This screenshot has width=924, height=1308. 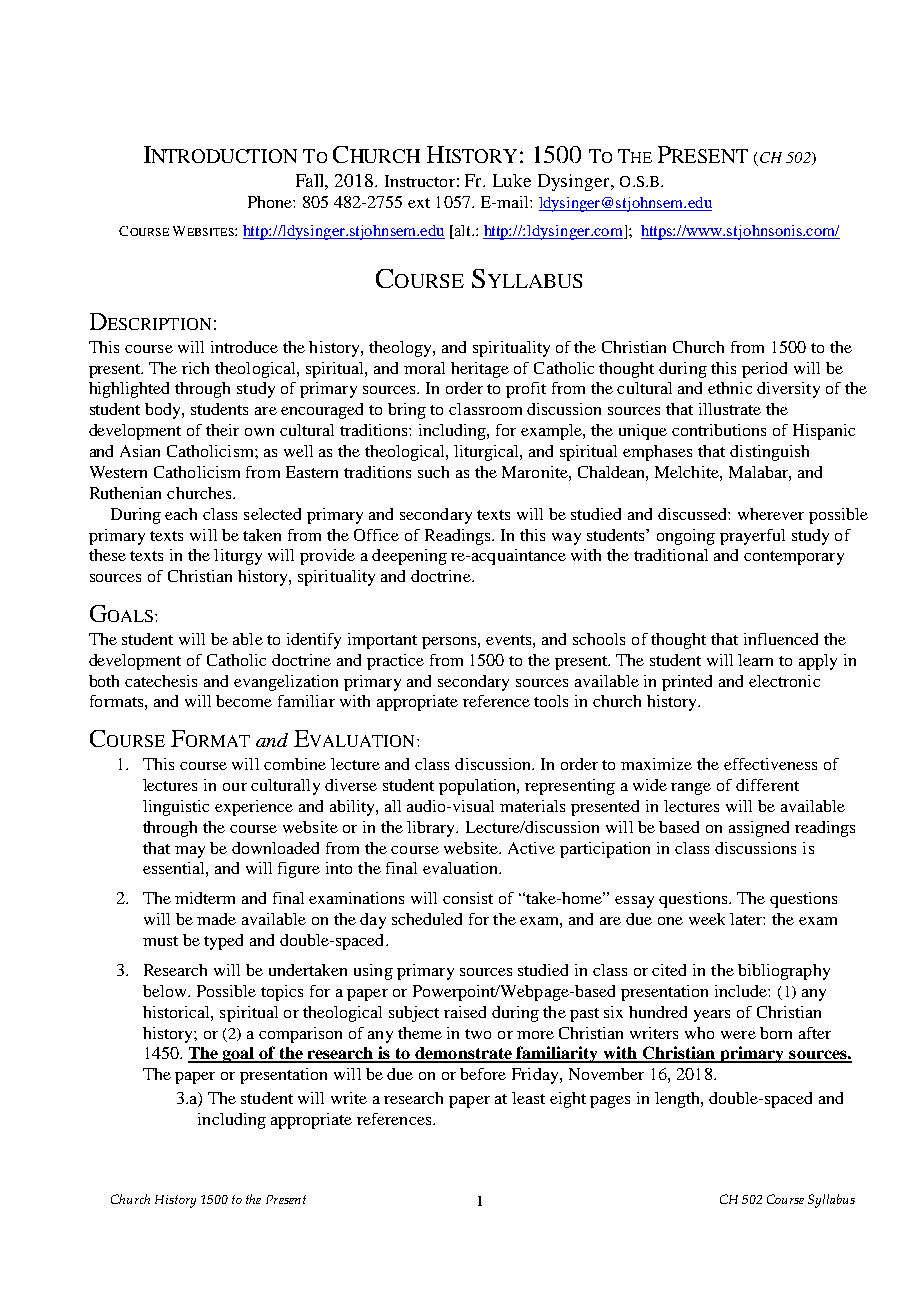 What do you see at coordinates (244, 347) in the screenshot?
I see `introduce` at bounding box center [244, 347].
